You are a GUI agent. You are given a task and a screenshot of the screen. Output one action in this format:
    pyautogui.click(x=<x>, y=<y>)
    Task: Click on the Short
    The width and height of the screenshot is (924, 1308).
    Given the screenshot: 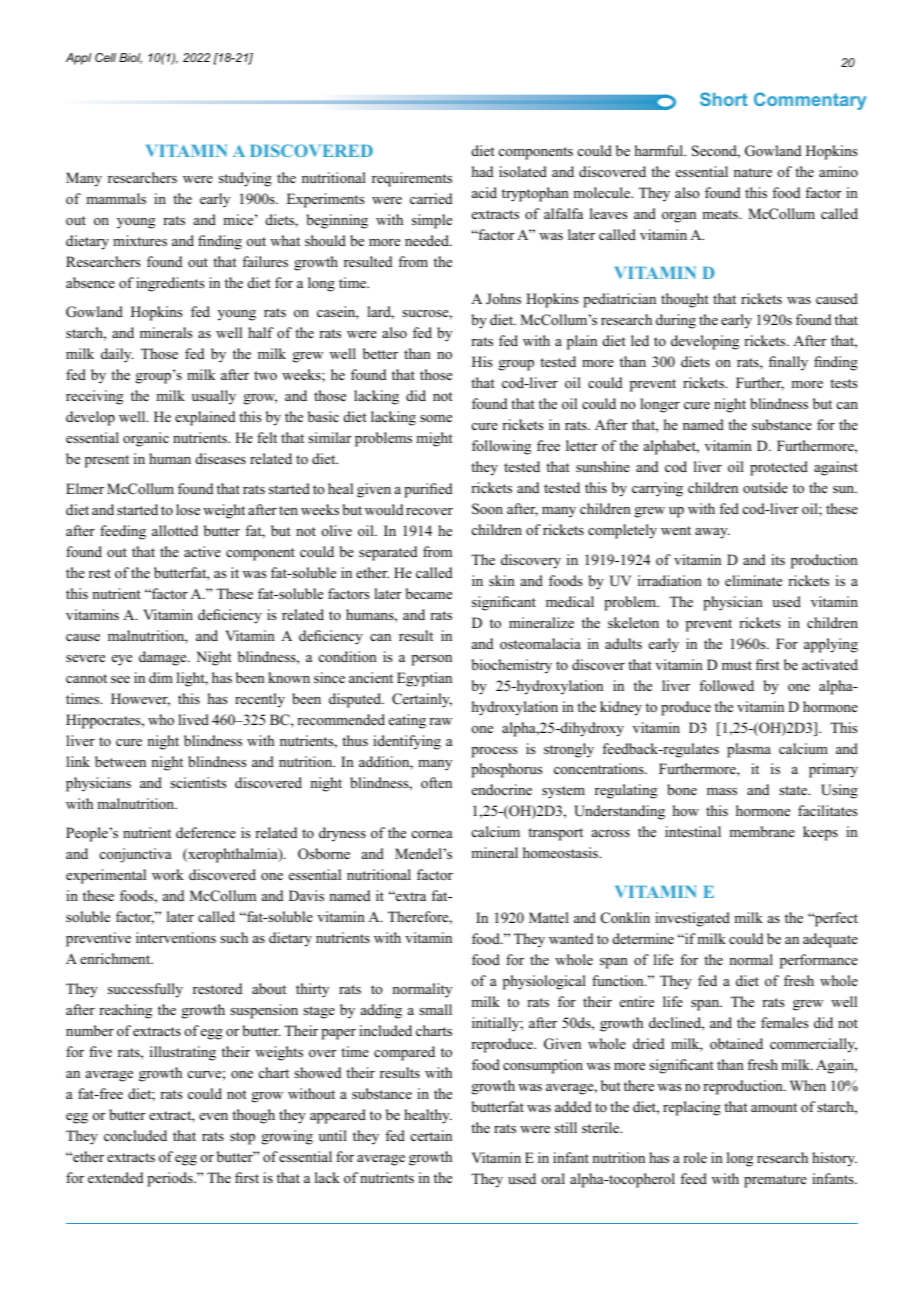 What is the action you would take?
    pyautogui.click(x=724, y=99)
